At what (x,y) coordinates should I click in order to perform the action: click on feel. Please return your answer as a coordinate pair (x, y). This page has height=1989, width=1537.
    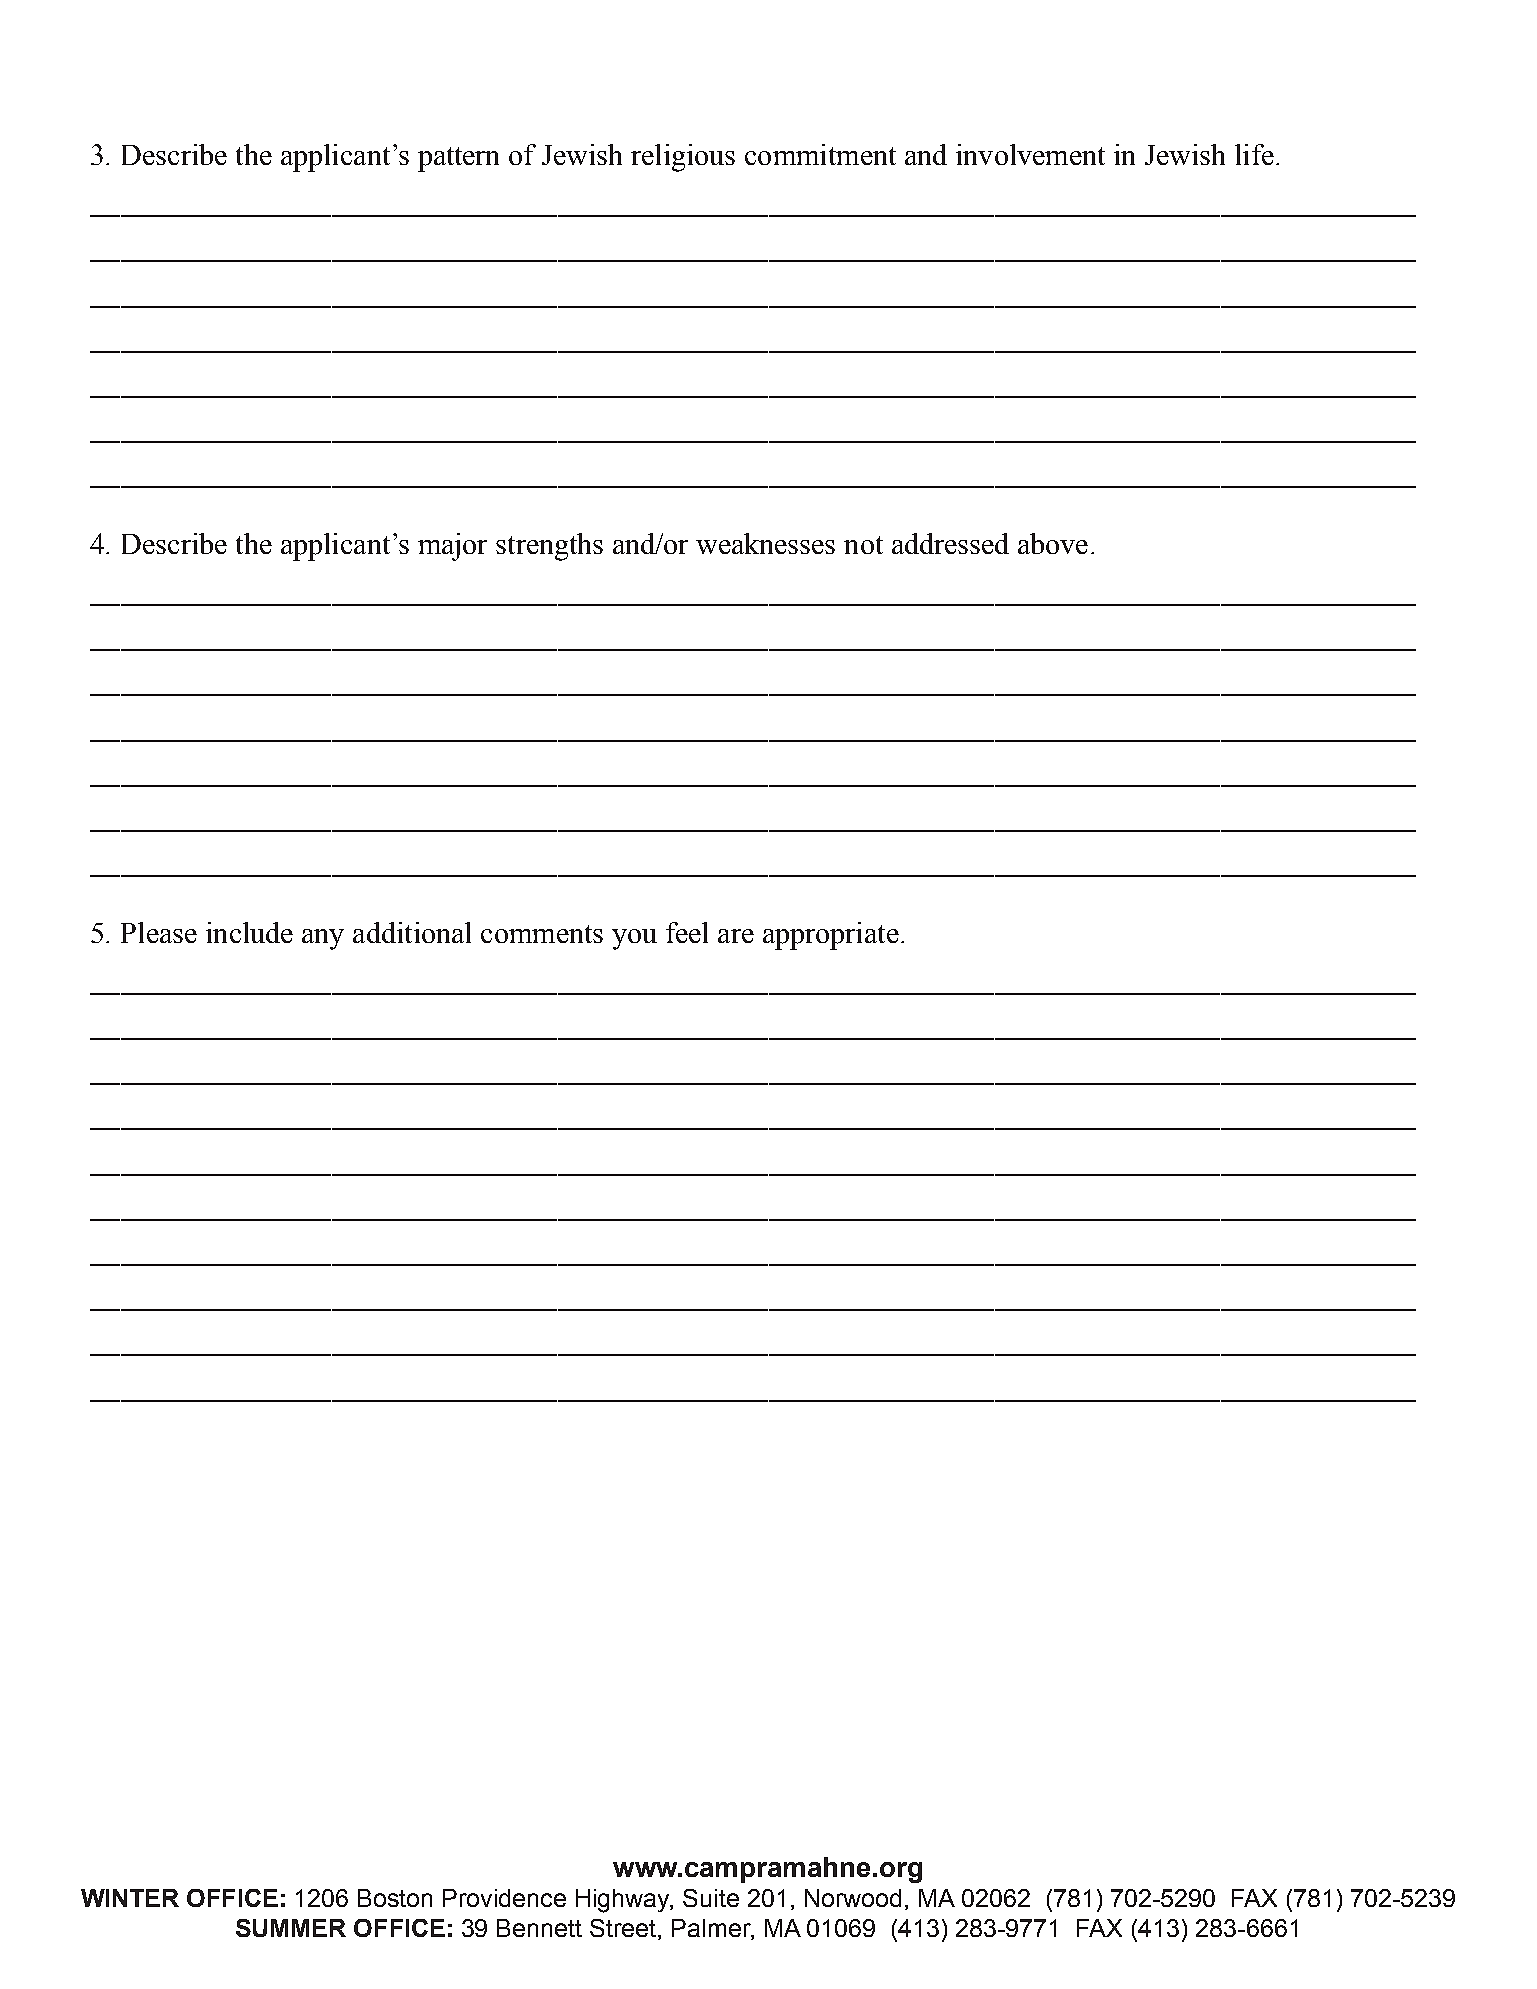
    Looking at the image, I should click on (687, 932).
